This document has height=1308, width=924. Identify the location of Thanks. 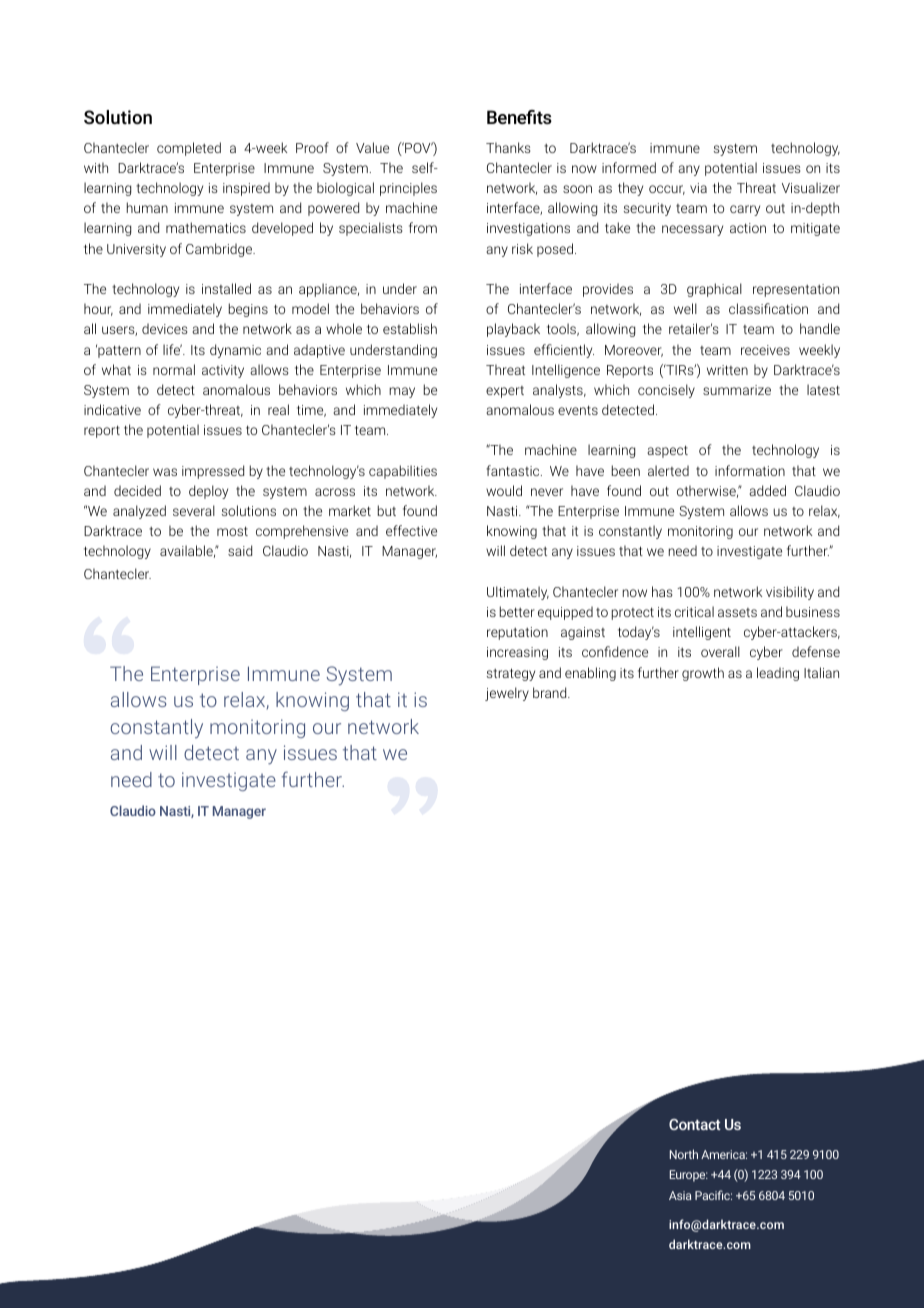
(508, 147).
